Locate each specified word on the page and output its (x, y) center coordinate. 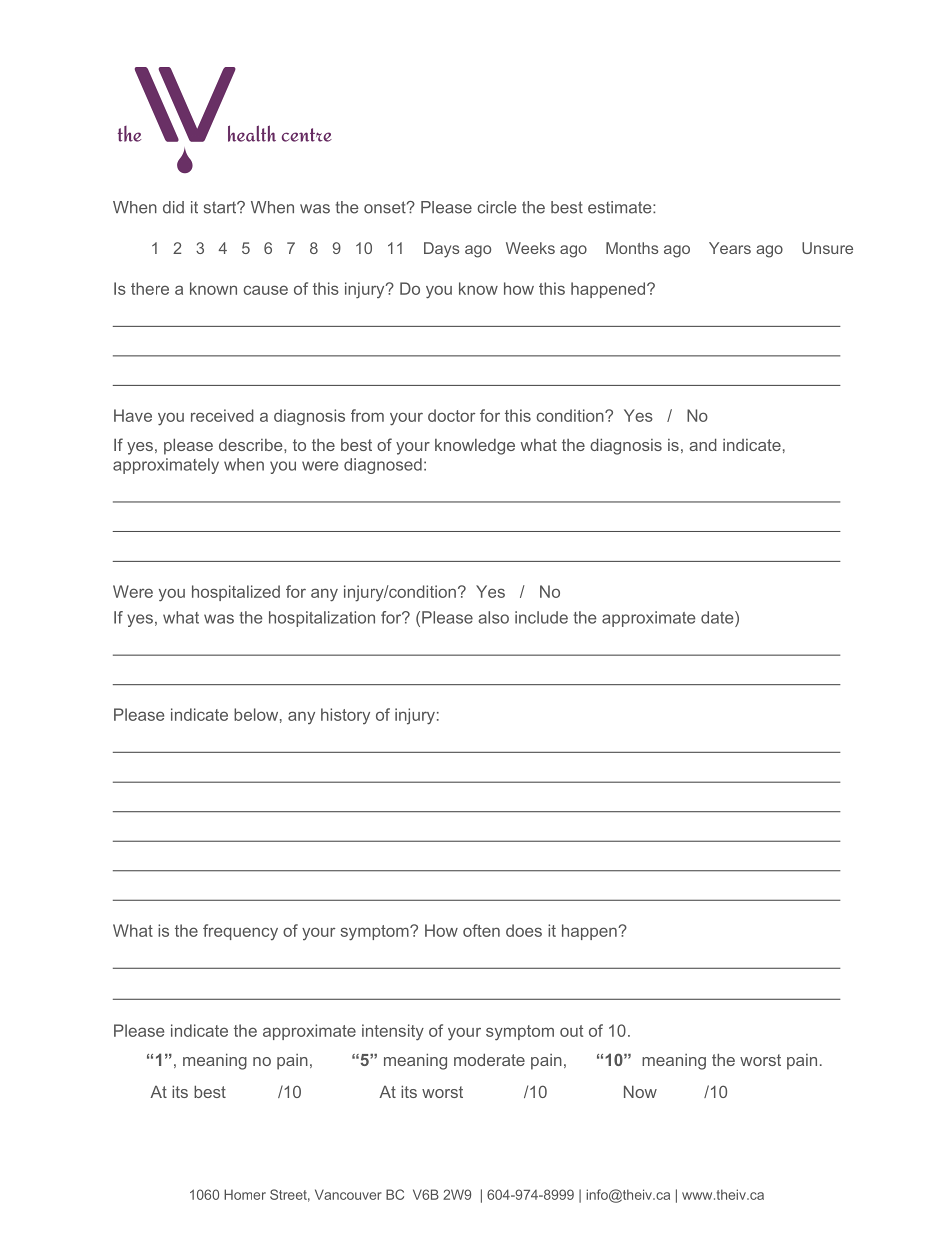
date (718, 617)
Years (730, 248)
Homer (245, 1194)
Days (441, 250)
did (173, 207)
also (493, 617)
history (345, 716)
